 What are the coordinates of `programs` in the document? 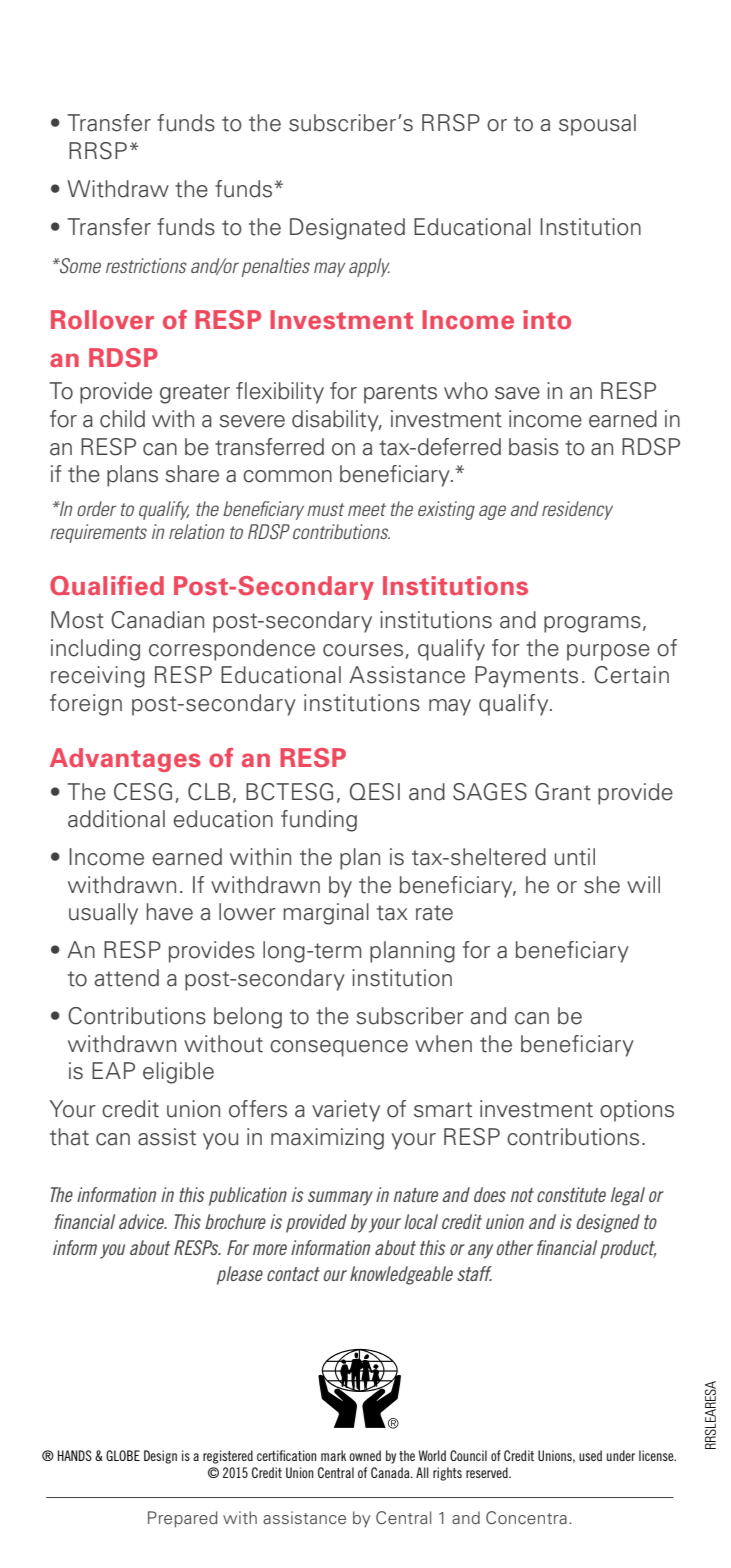 It's located at (592, 624).
